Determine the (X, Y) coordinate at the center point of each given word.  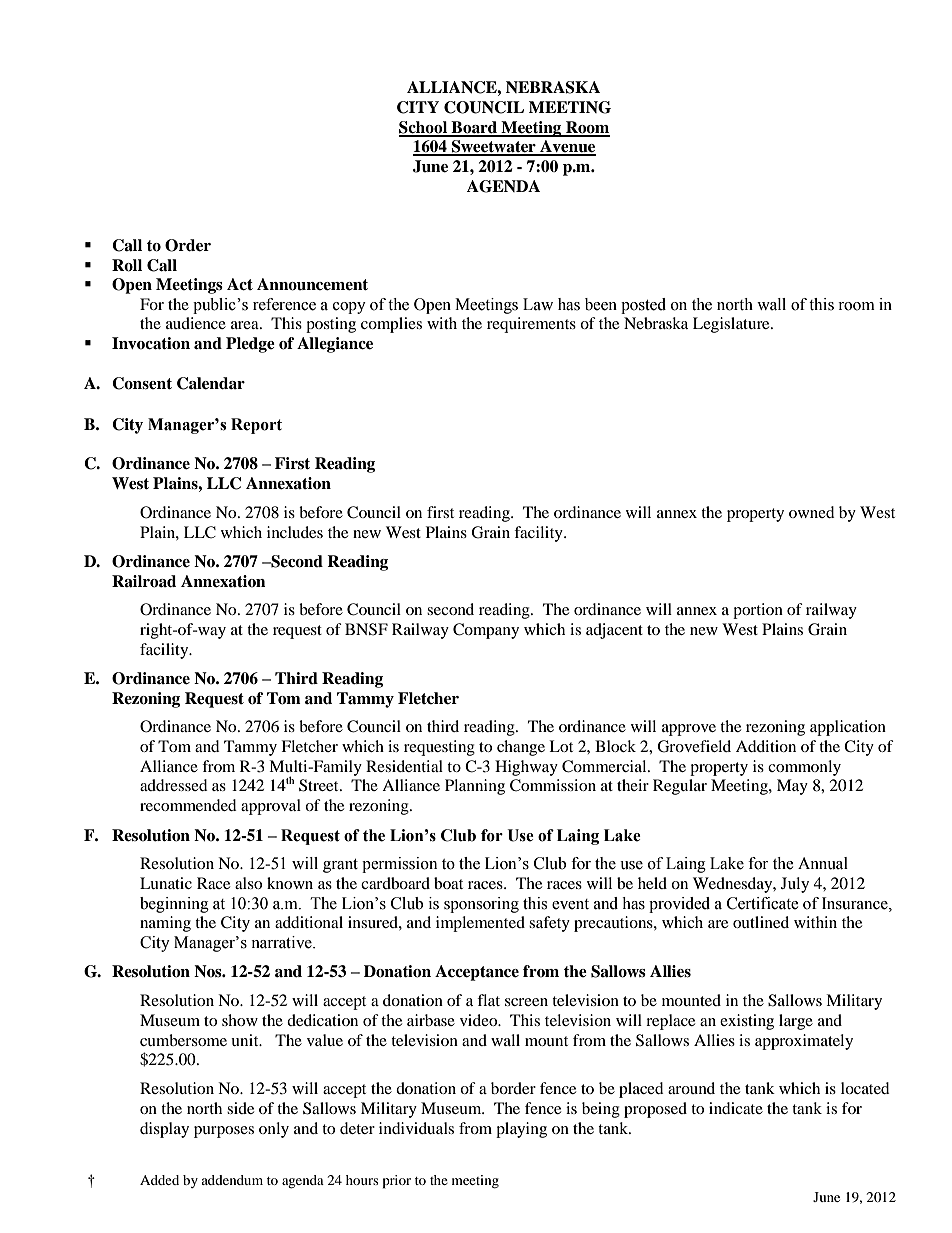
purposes (224, 1132)
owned (812, 512)
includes (295, 532)
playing (521, 1130)
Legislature (732, 325)
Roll (127, 265)
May (792, 787)
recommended (188, 805)
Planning (475, 787)
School (424, 128)
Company (486, 631)
